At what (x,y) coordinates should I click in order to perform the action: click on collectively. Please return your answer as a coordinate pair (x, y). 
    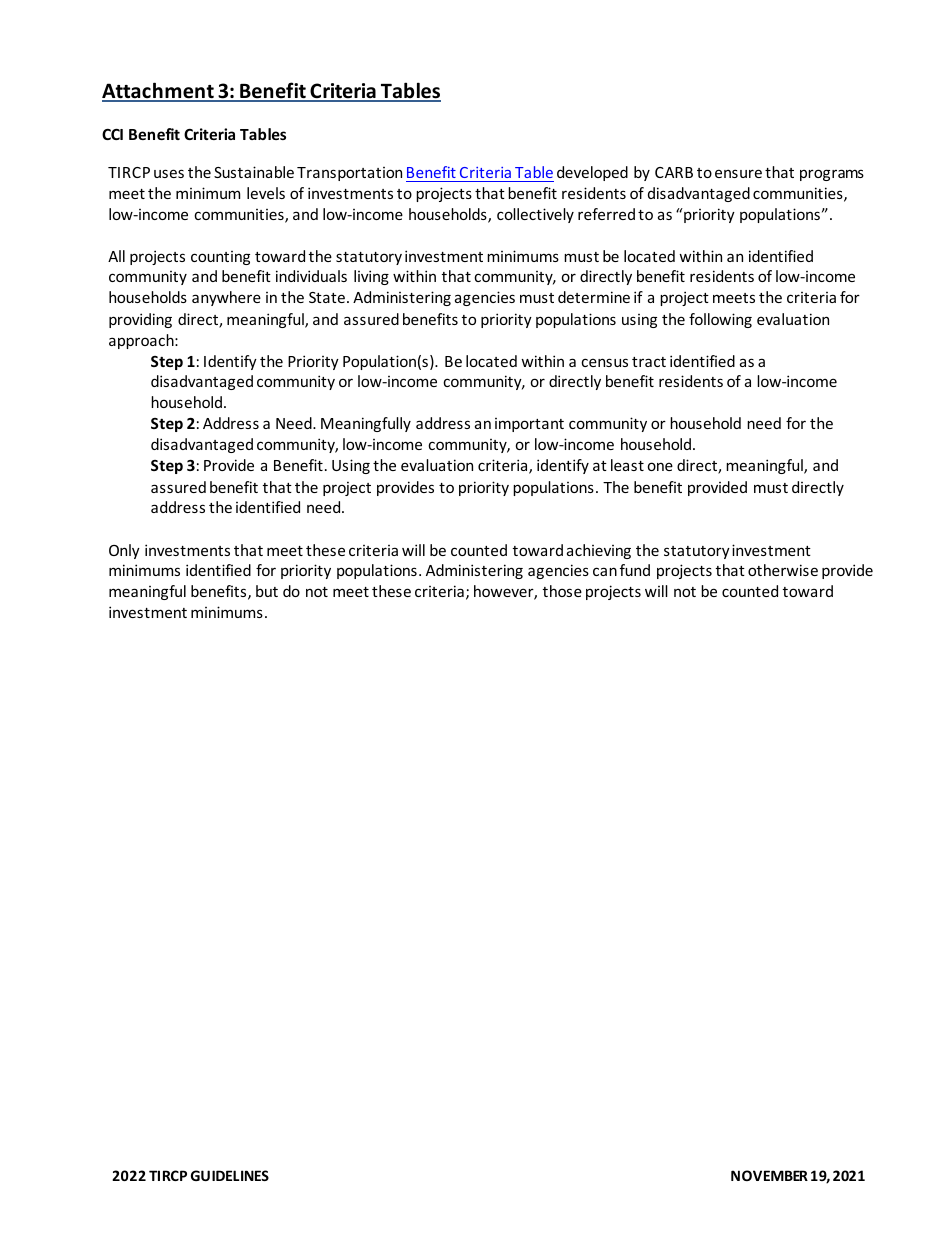
    Looking at the image, I should click on (535, 215).
